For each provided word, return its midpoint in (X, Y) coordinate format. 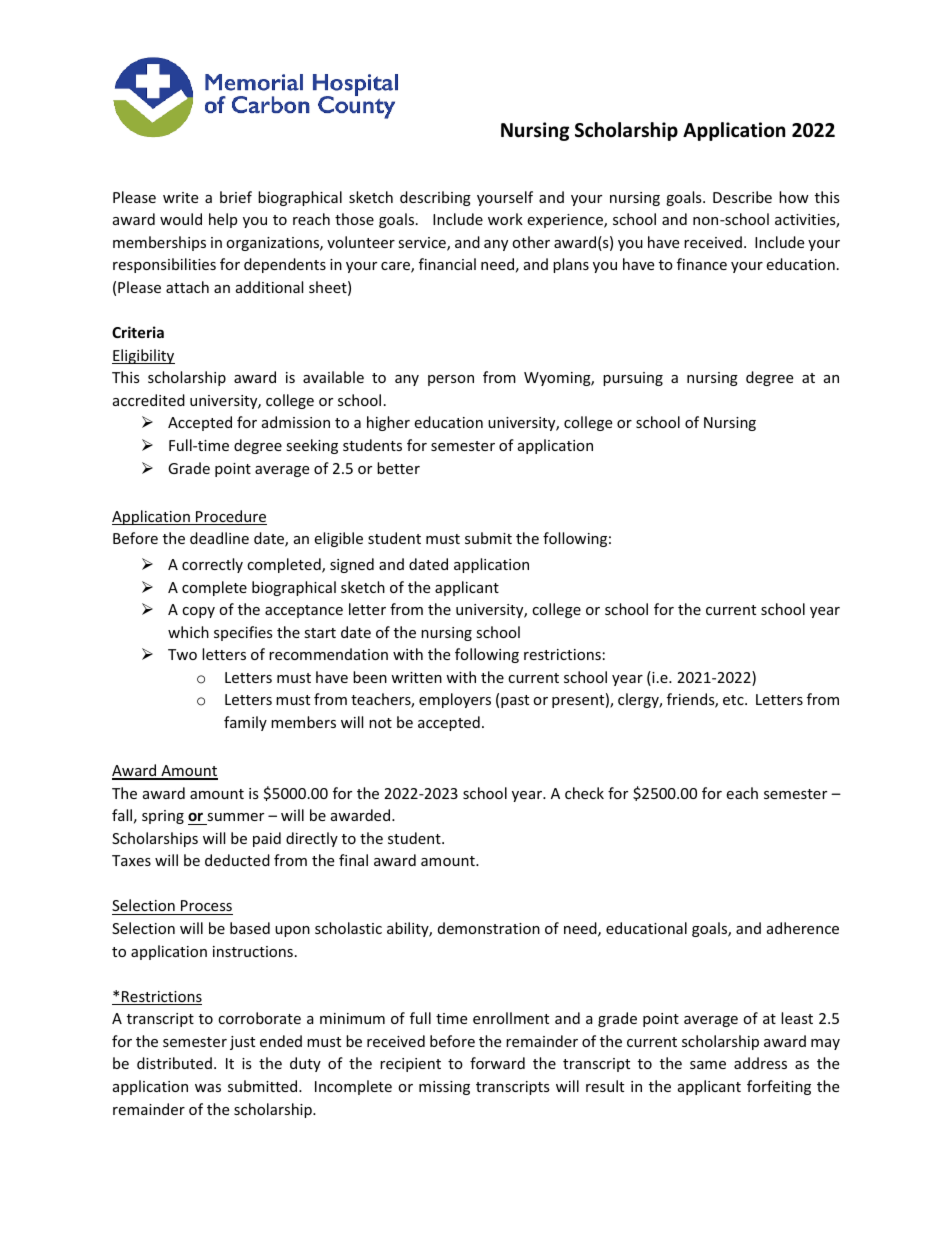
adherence (803, 928)
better (398, 468)
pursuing (633, 379)
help (223, 220)
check (584, 793)
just (242, 1043)
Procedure (230, 517)
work (505, 219)
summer (235, 817)
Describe (742, 197)
